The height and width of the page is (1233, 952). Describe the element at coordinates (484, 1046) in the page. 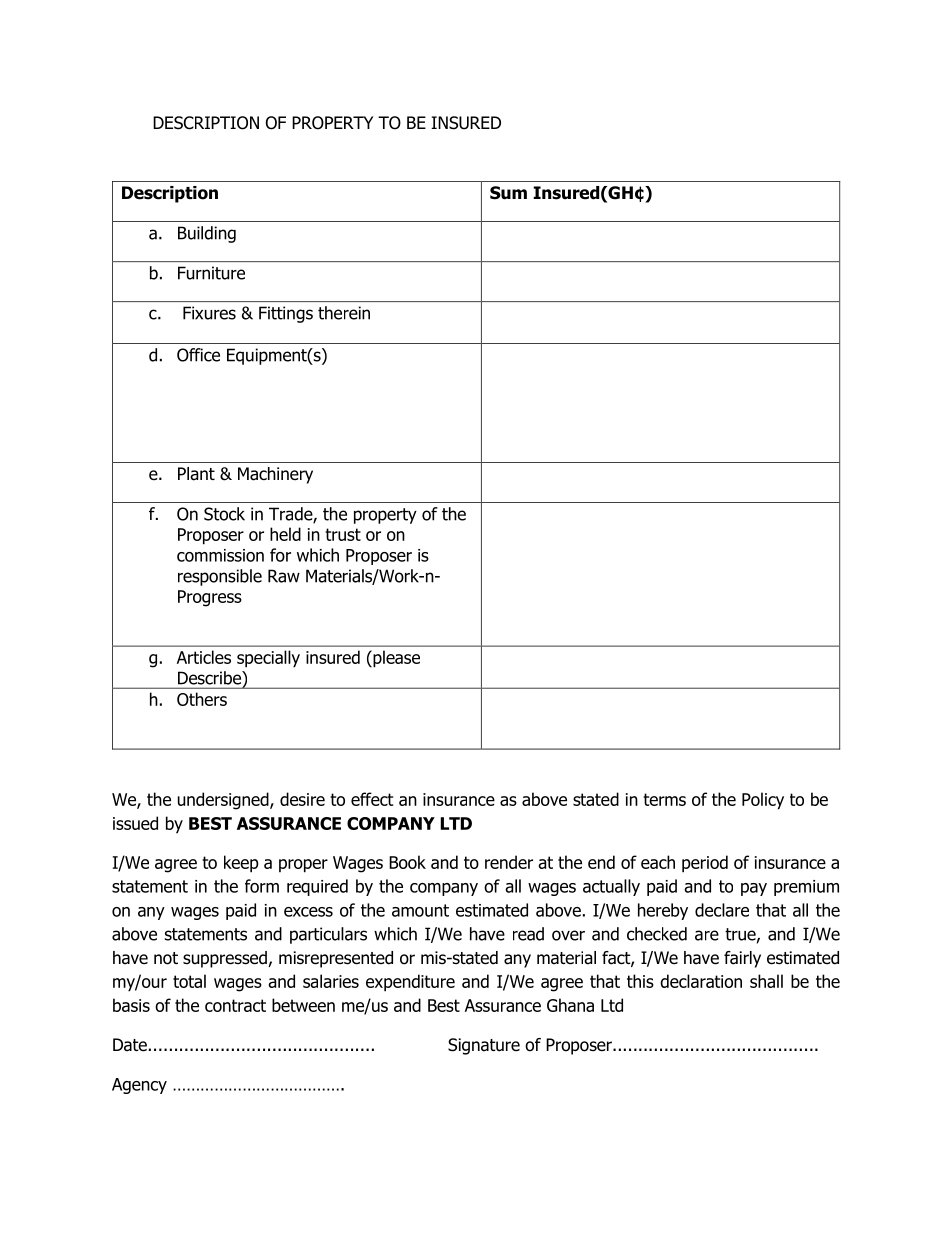

I see `Signature` at that location.
